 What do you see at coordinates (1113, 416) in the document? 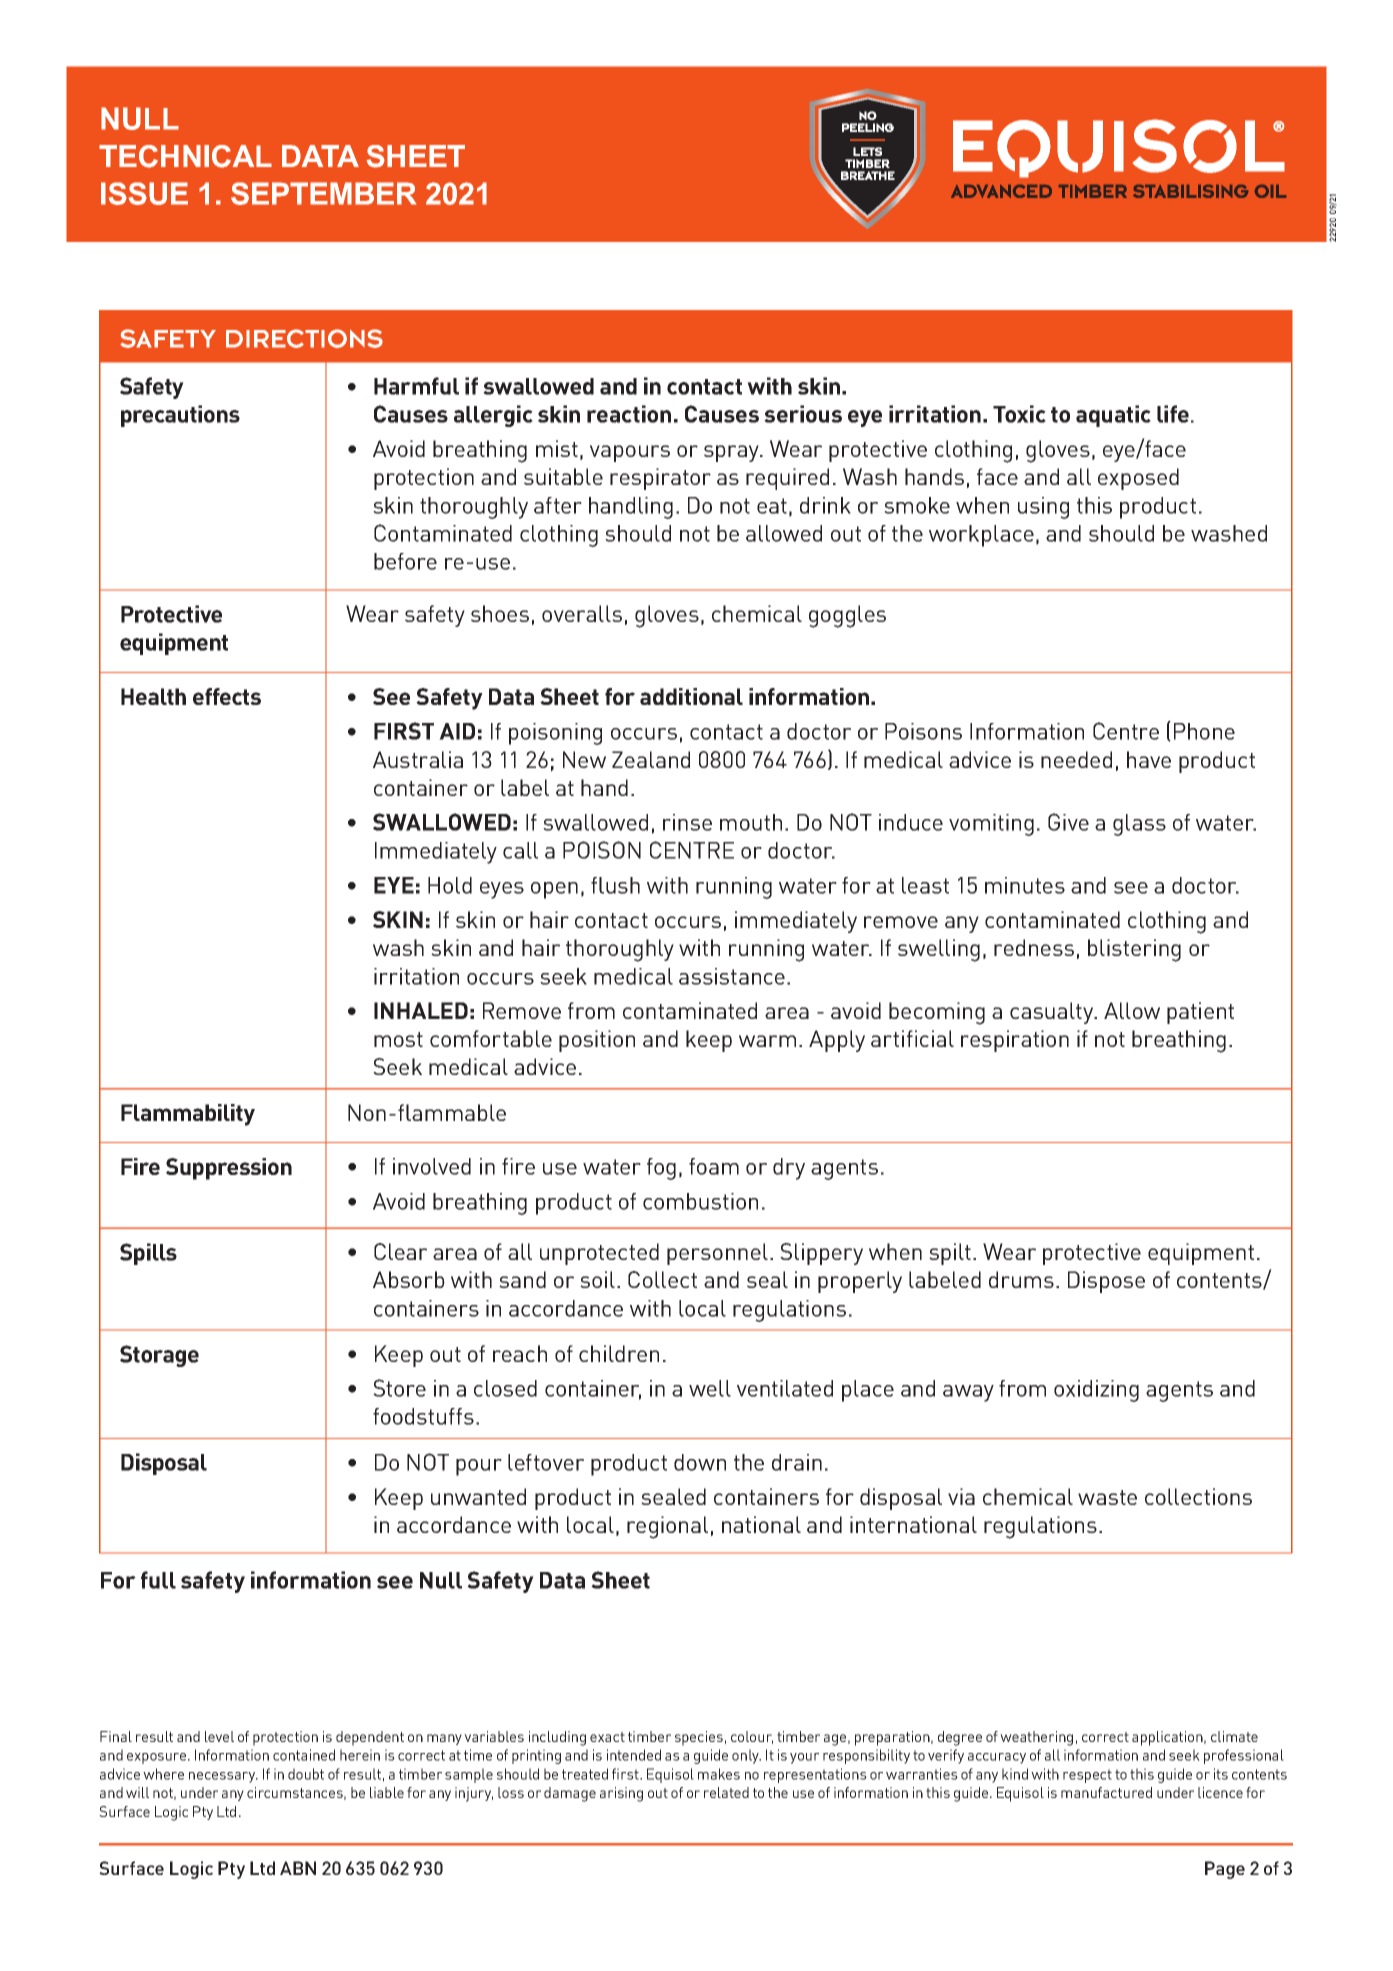
I see `aquatic` at bounding box center [1113, 416].
